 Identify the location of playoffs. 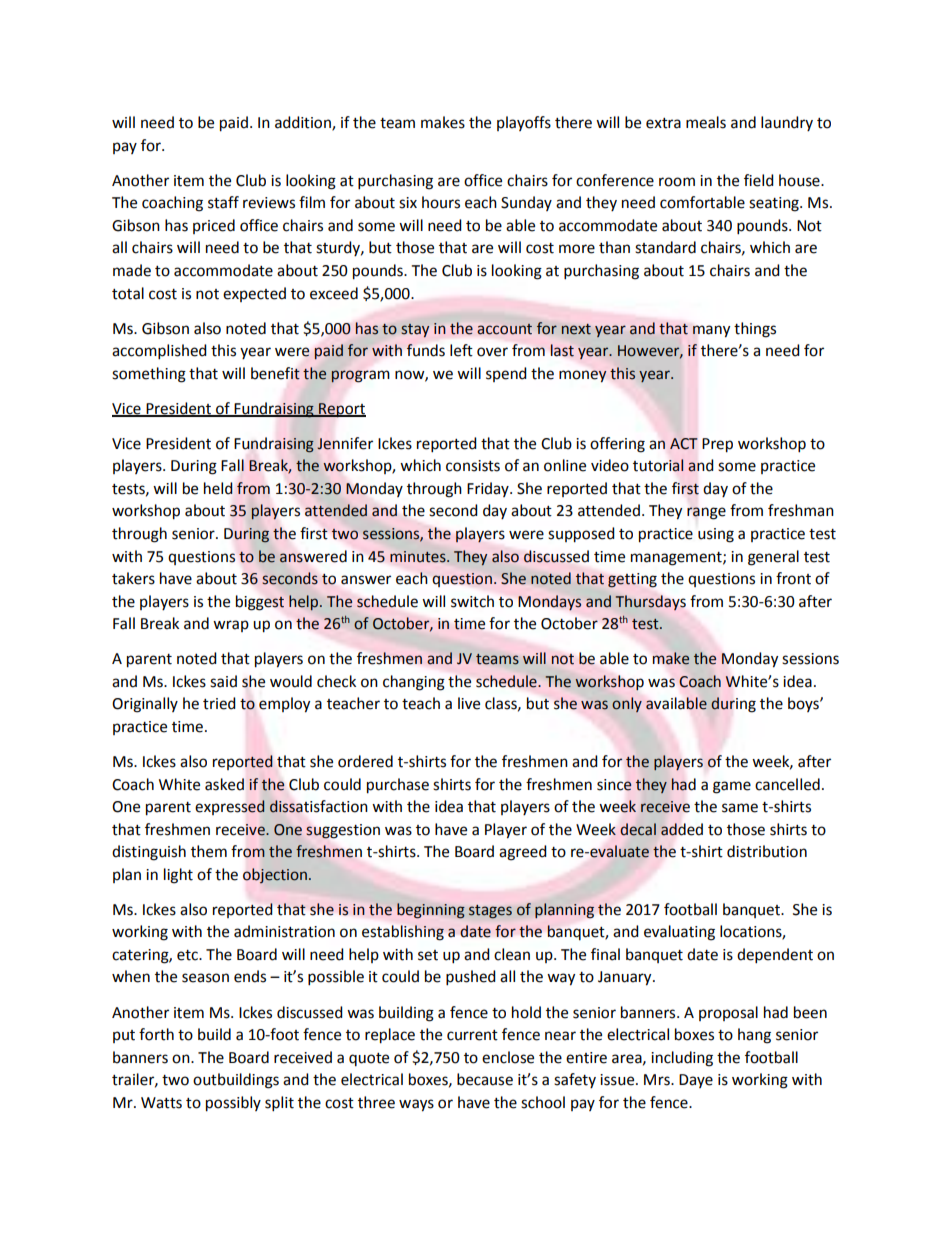
(524, 123).
